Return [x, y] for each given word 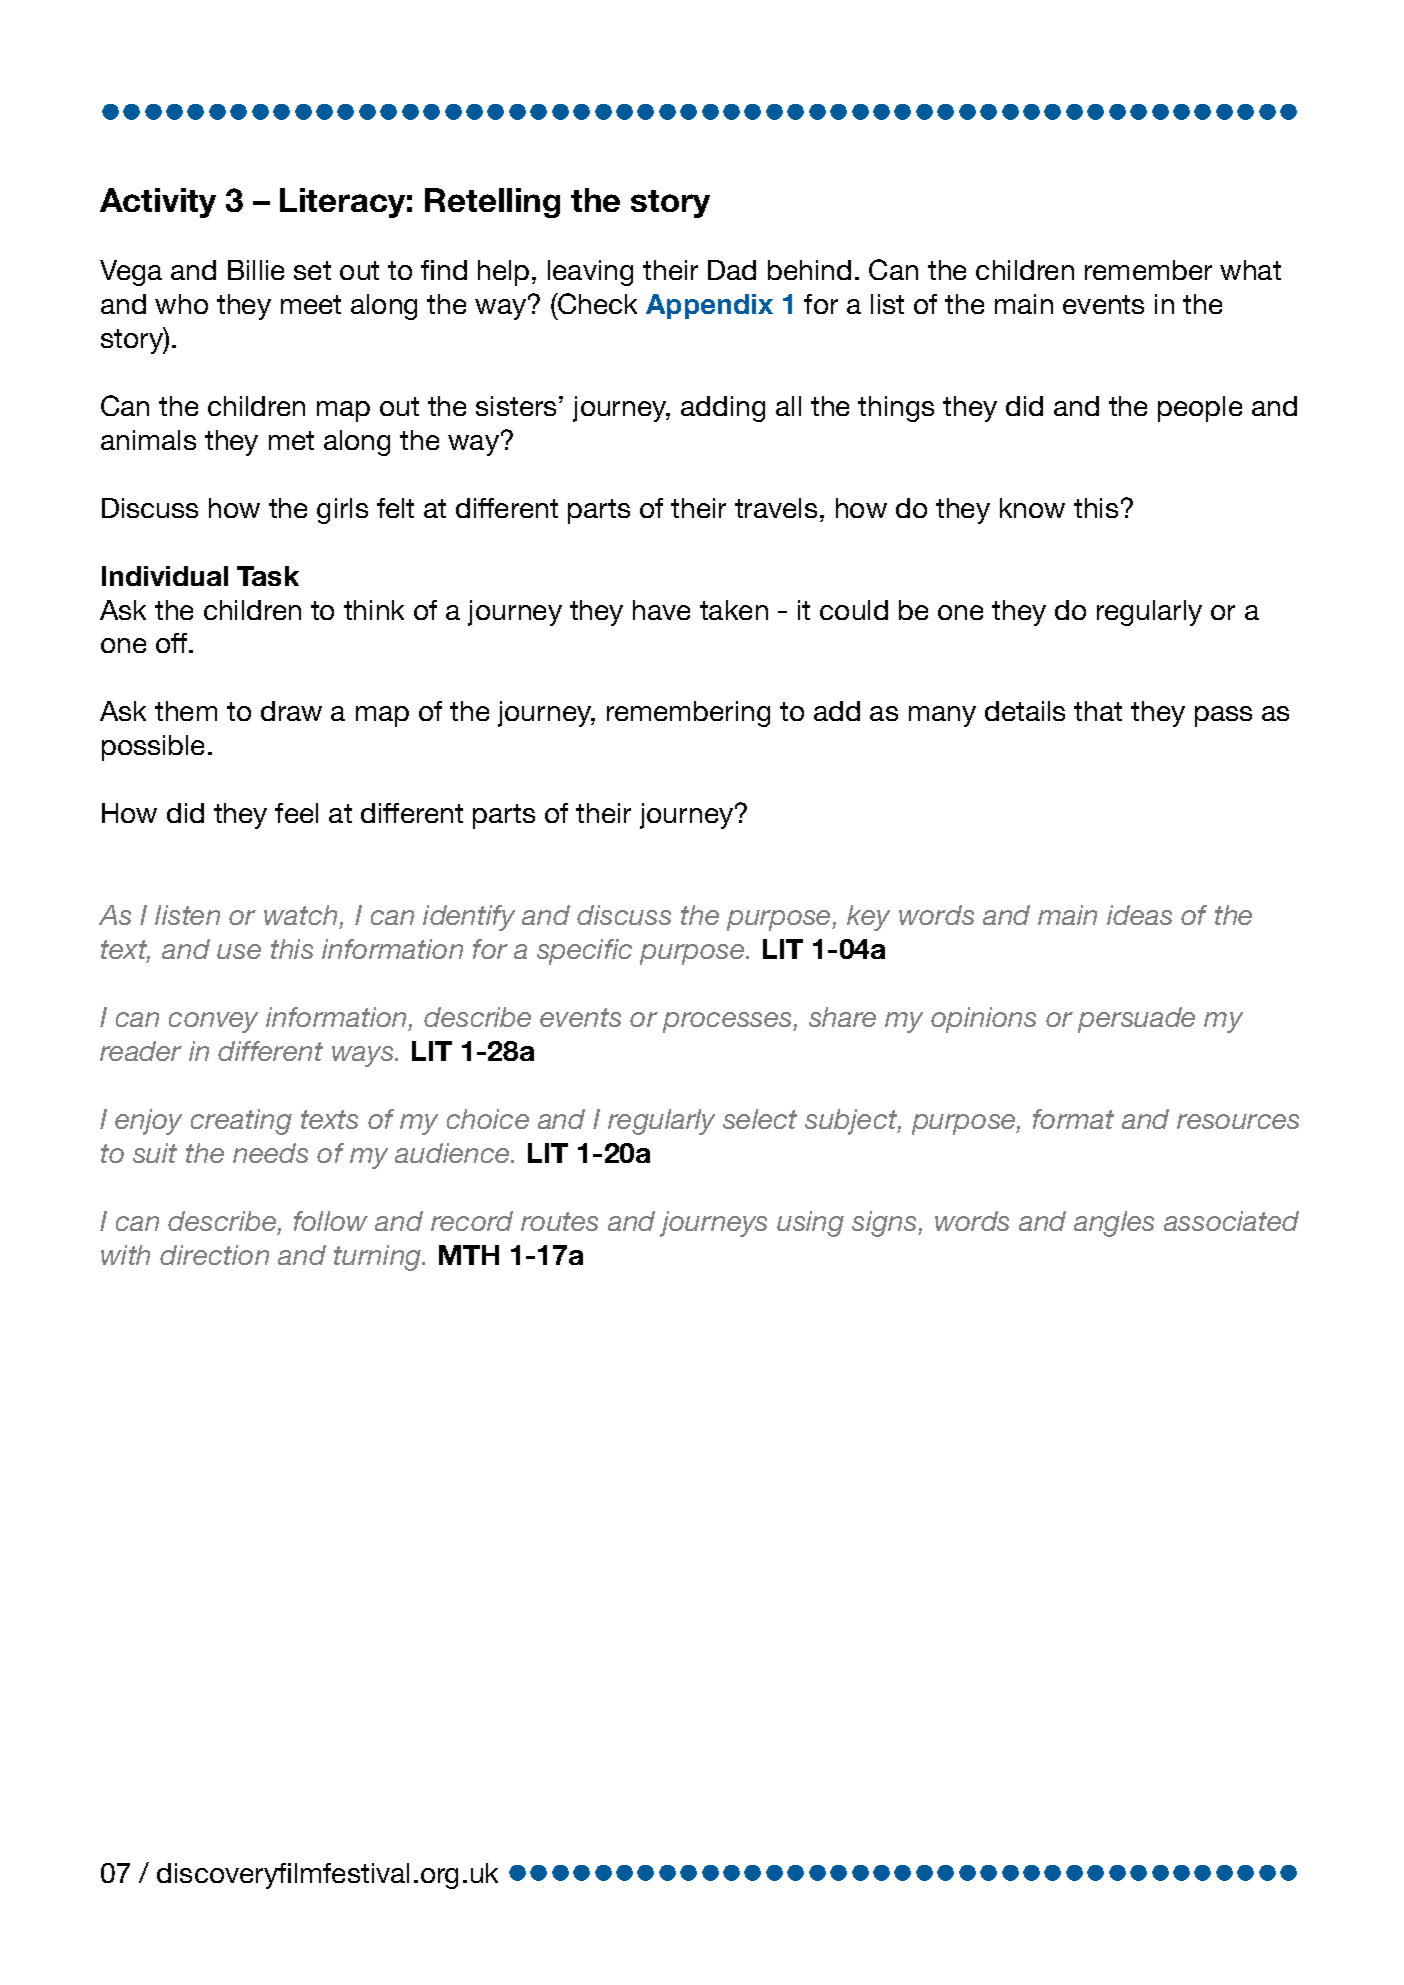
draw [291, 711]
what [1250, 270]
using [810, 1224]
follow [331, 1221]
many [942, 716]
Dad [732, 270]
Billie [256, 270]
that [1098, 711]
